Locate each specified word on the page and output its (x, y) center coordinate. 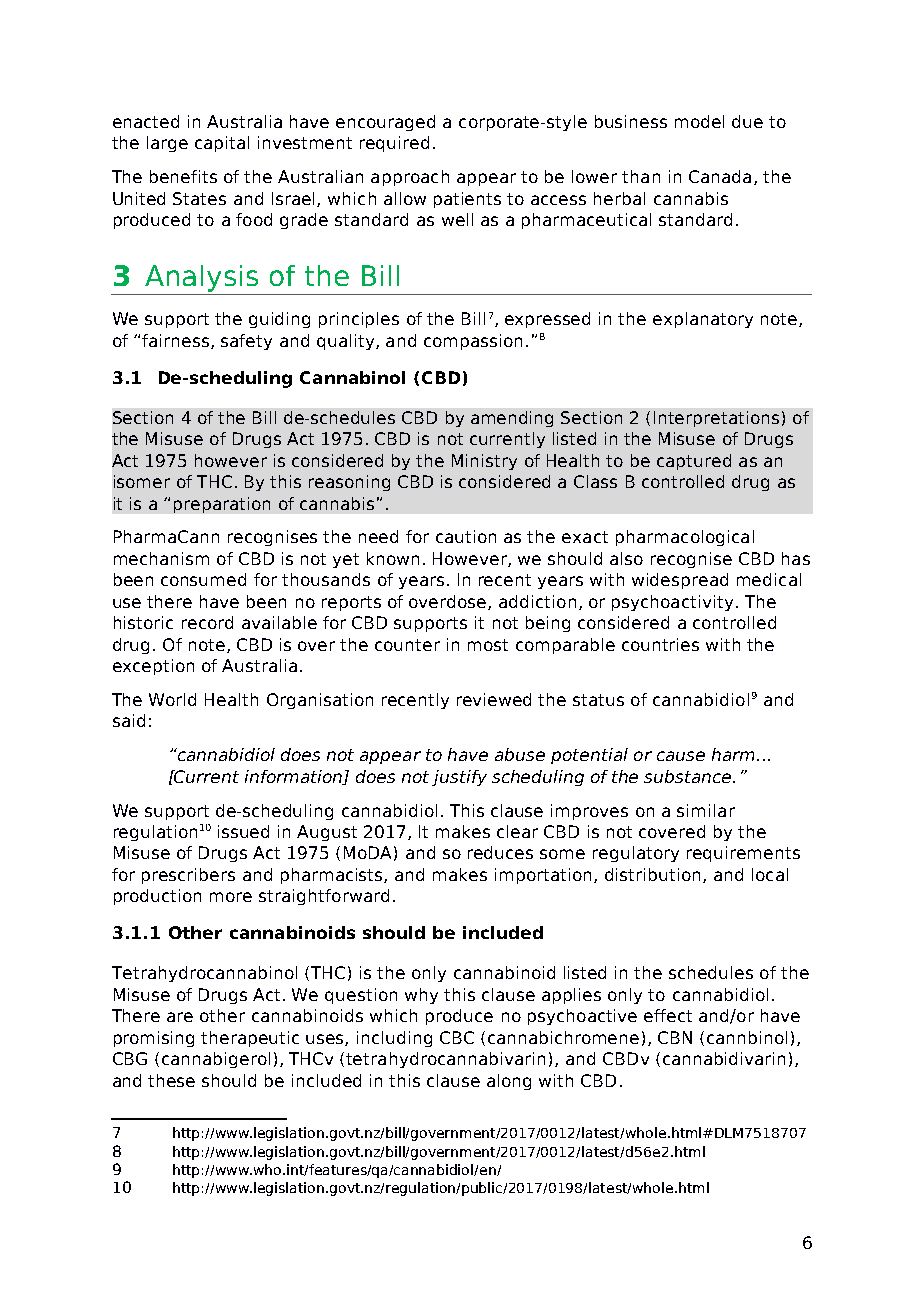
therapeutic (250, 1039)
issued (243, 831)
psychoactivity (672, 603)
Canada (720, 176)
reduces (500, 852)
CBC (457, 1037)
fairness (177, 341)
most (488, 645)
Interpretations (716, 419)
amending (512, 419)
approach (410, 178)
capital (222, 144)
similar (706, 810)
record (207, 622)
